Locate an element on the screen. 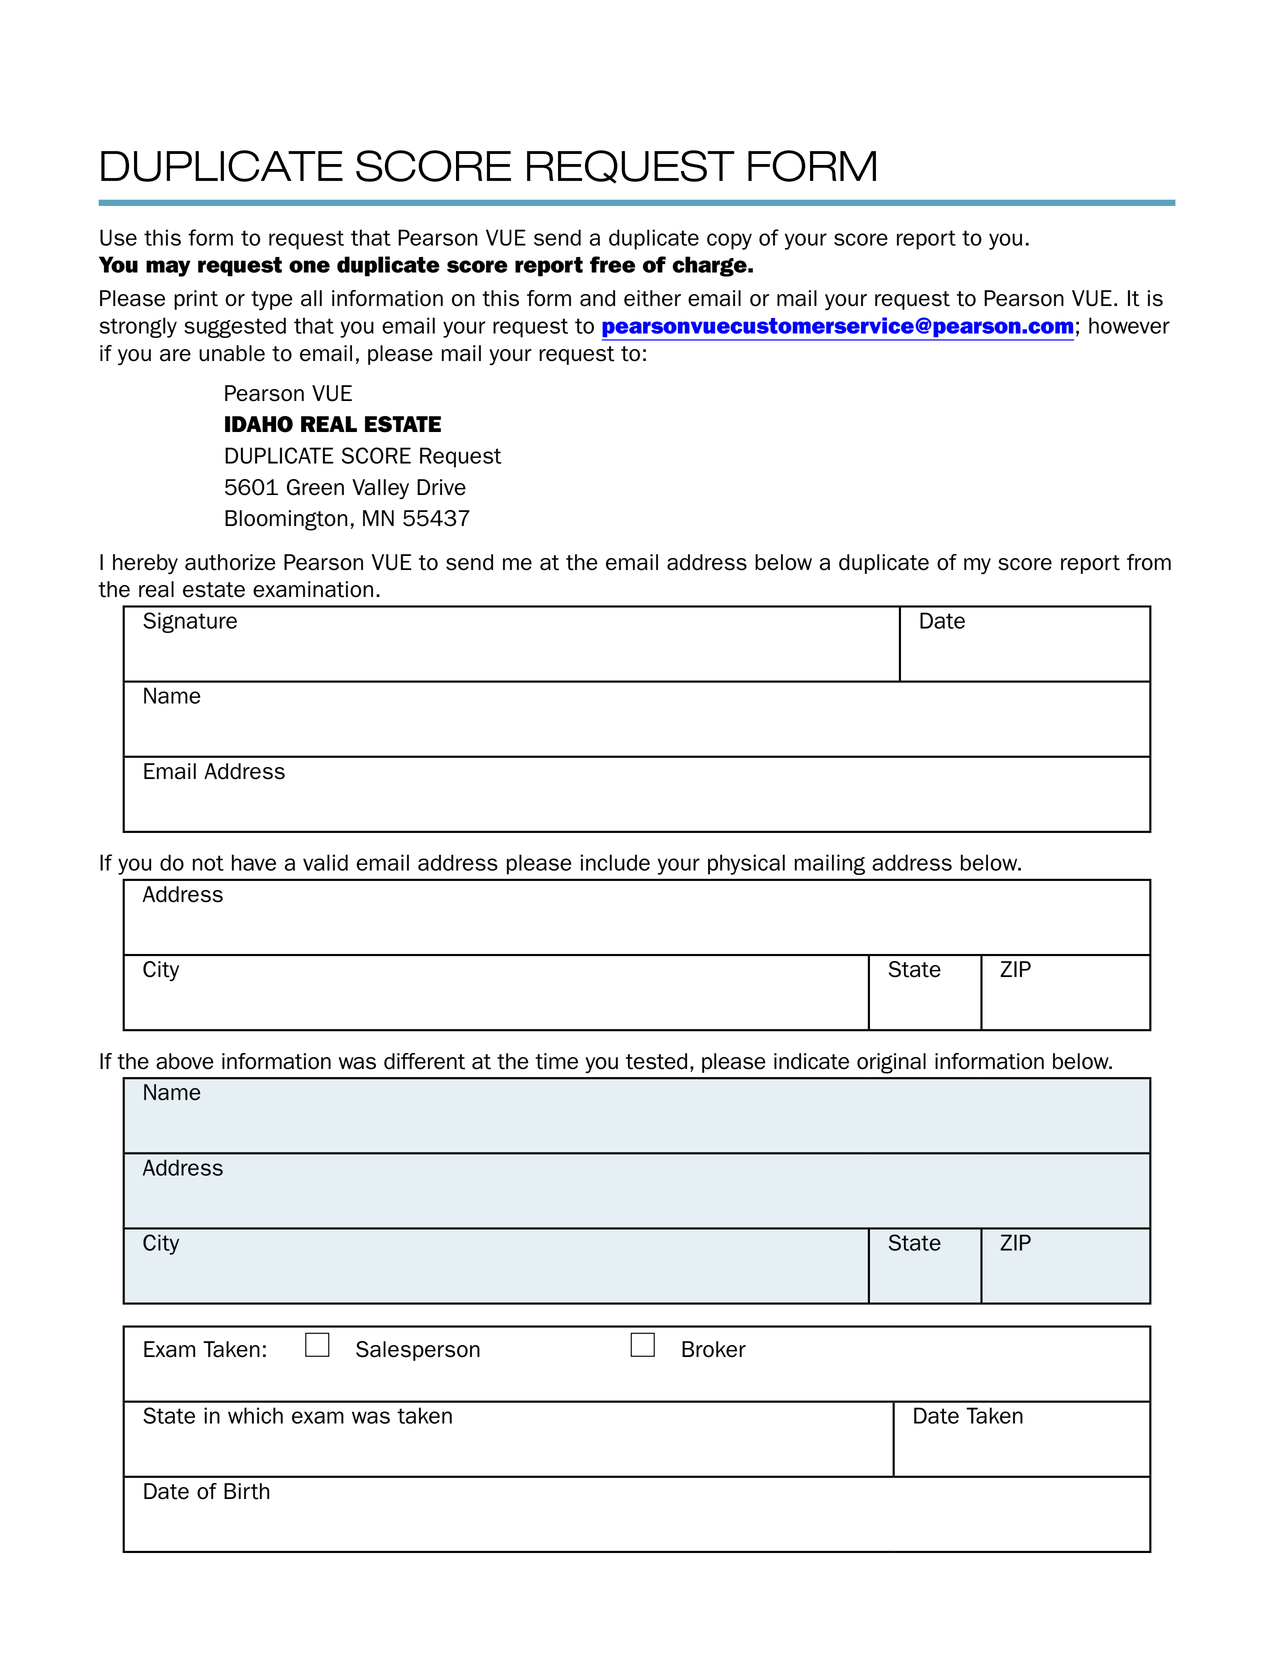 This screenshot has height=1653, width=1277. Broker is located at coordinates (714, 1349).
